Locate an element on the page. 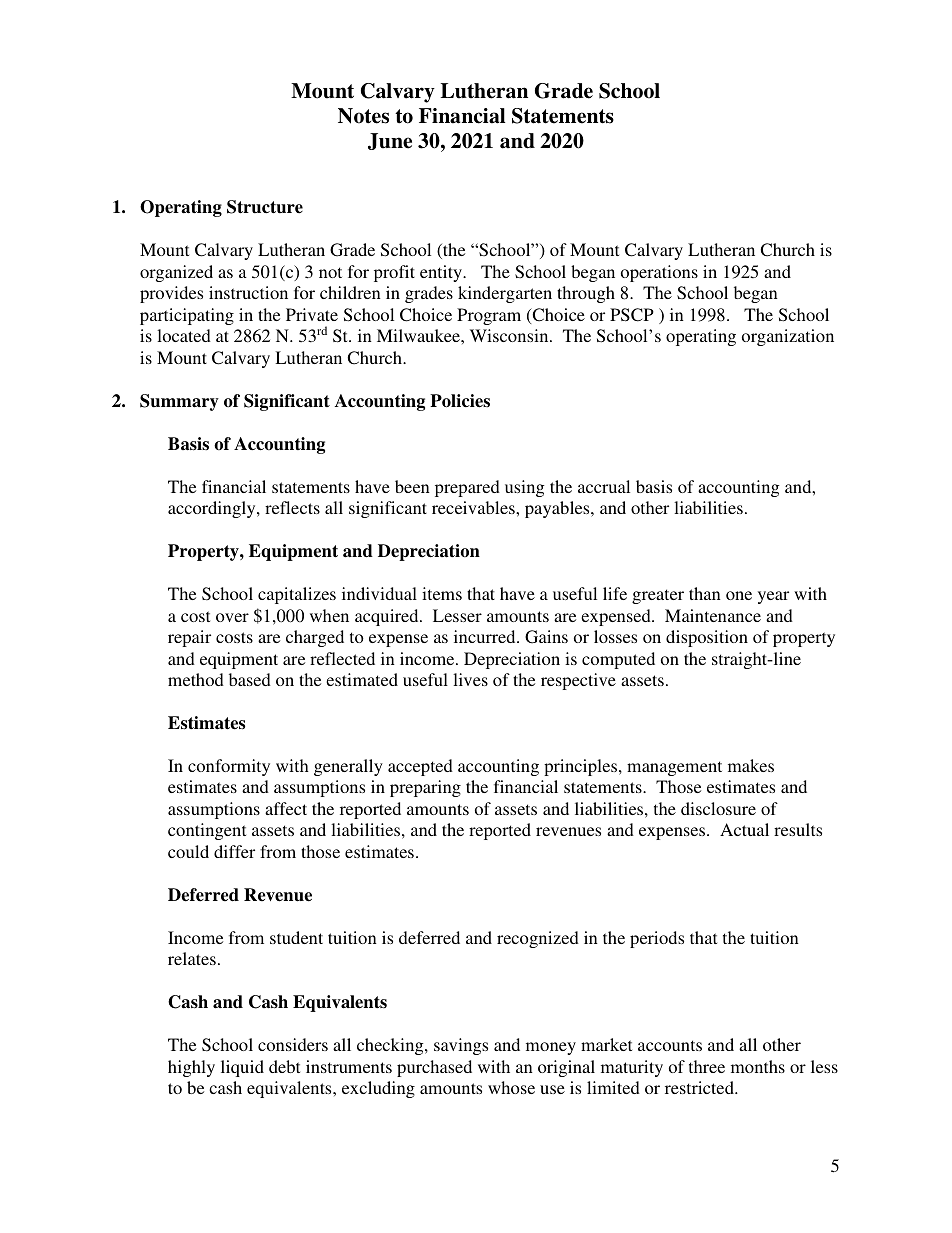 This page has width=952, height=1233. June is located at coordinates (390, 141).
